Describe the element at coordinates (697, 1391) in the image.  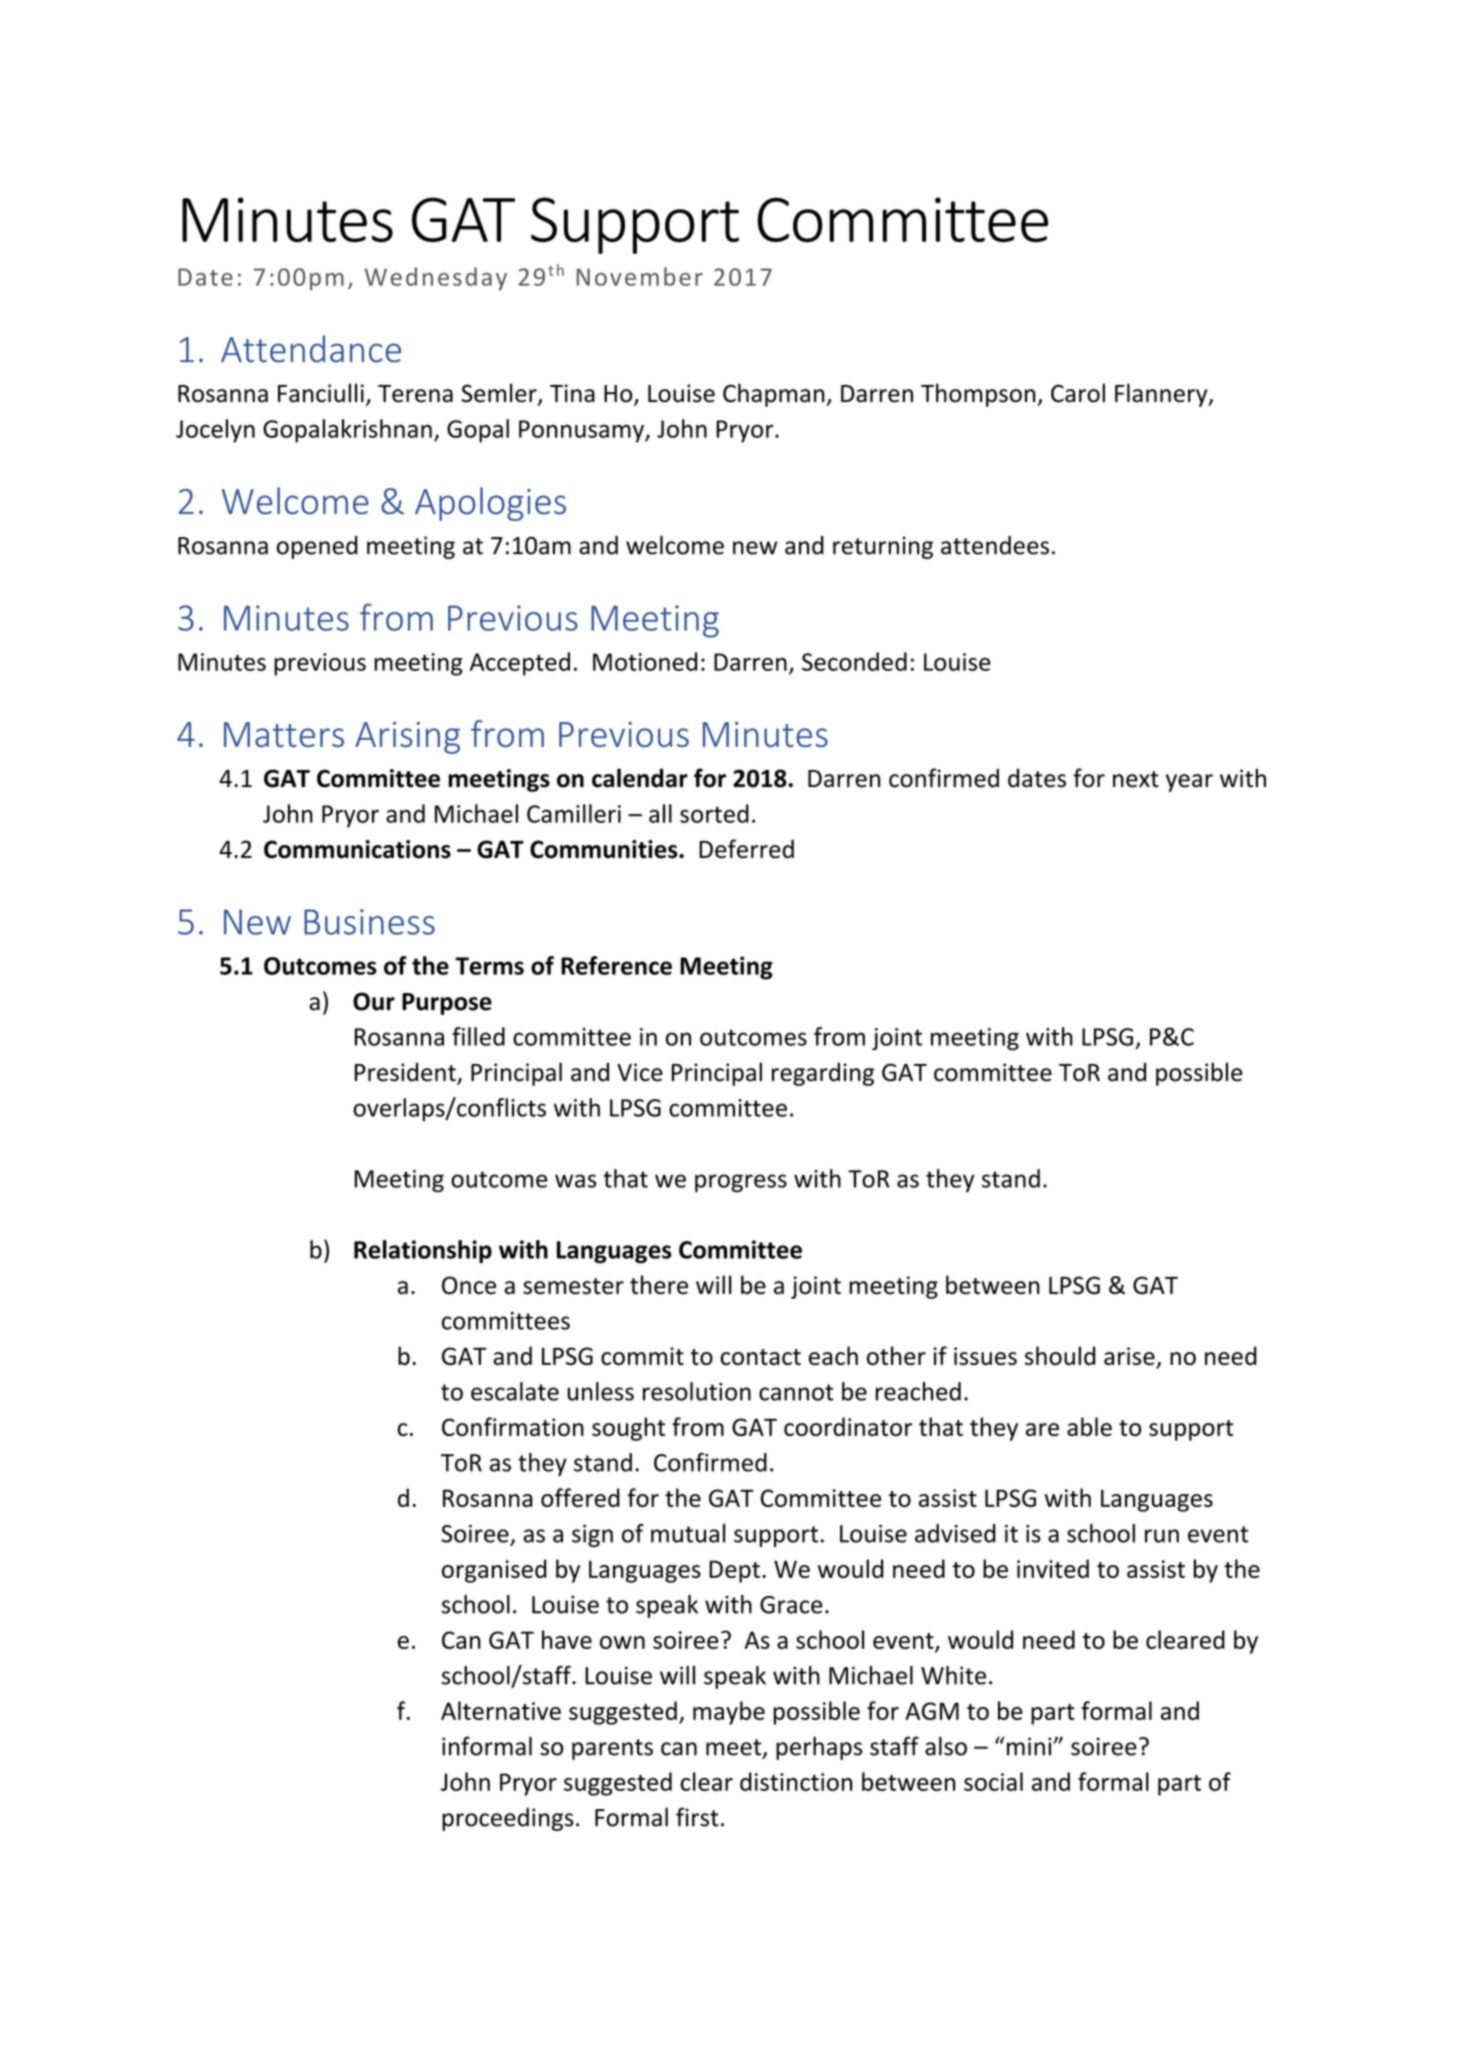
I see `resolution` at that location.
